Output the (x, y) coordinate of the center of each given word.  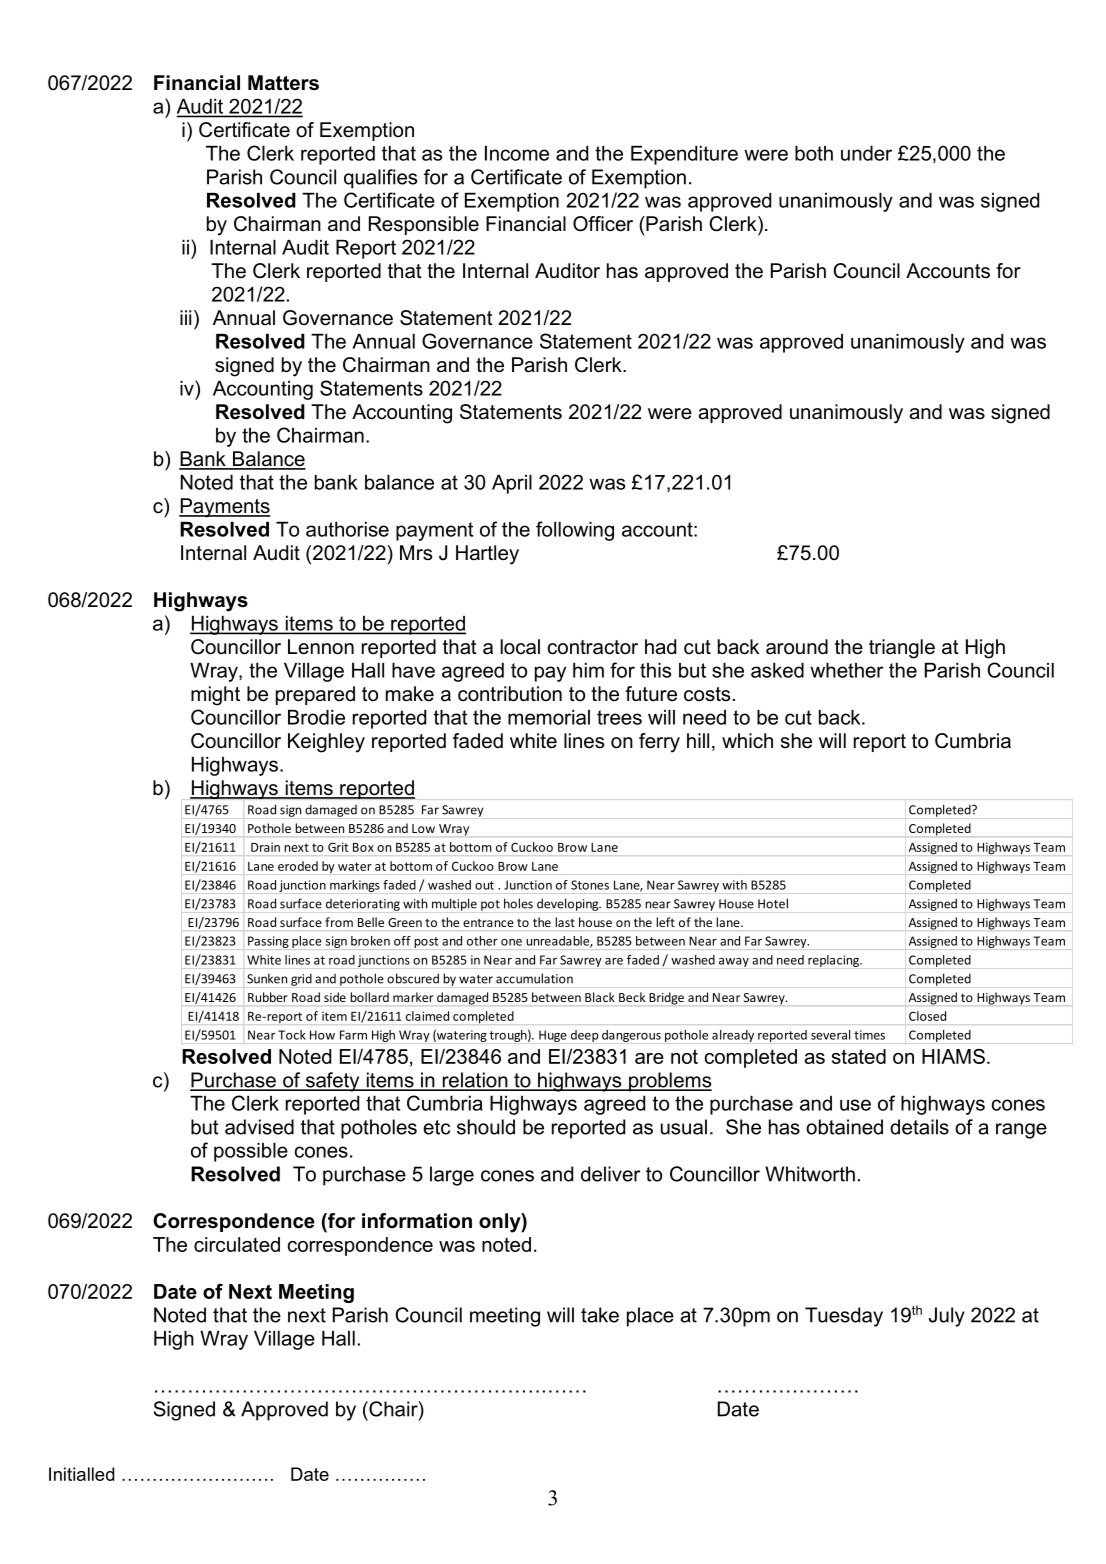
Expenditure (684, 155)
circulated (237, 1244)
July (947, 1317)
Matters (283, 83)
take (600, 1315)
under (866, 153)
